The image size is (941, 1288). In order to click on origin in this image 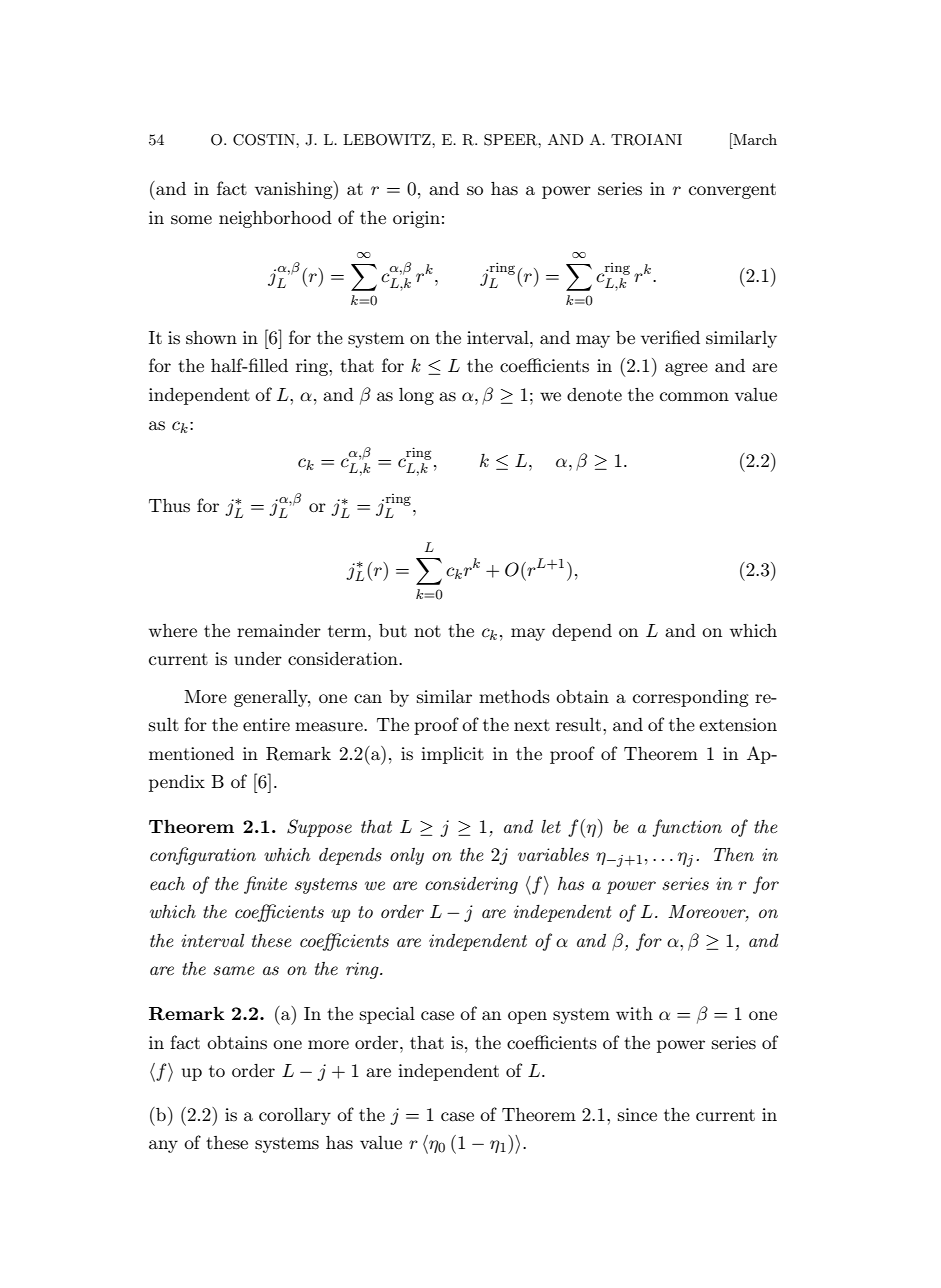, I will do `click(416, 219)`.
